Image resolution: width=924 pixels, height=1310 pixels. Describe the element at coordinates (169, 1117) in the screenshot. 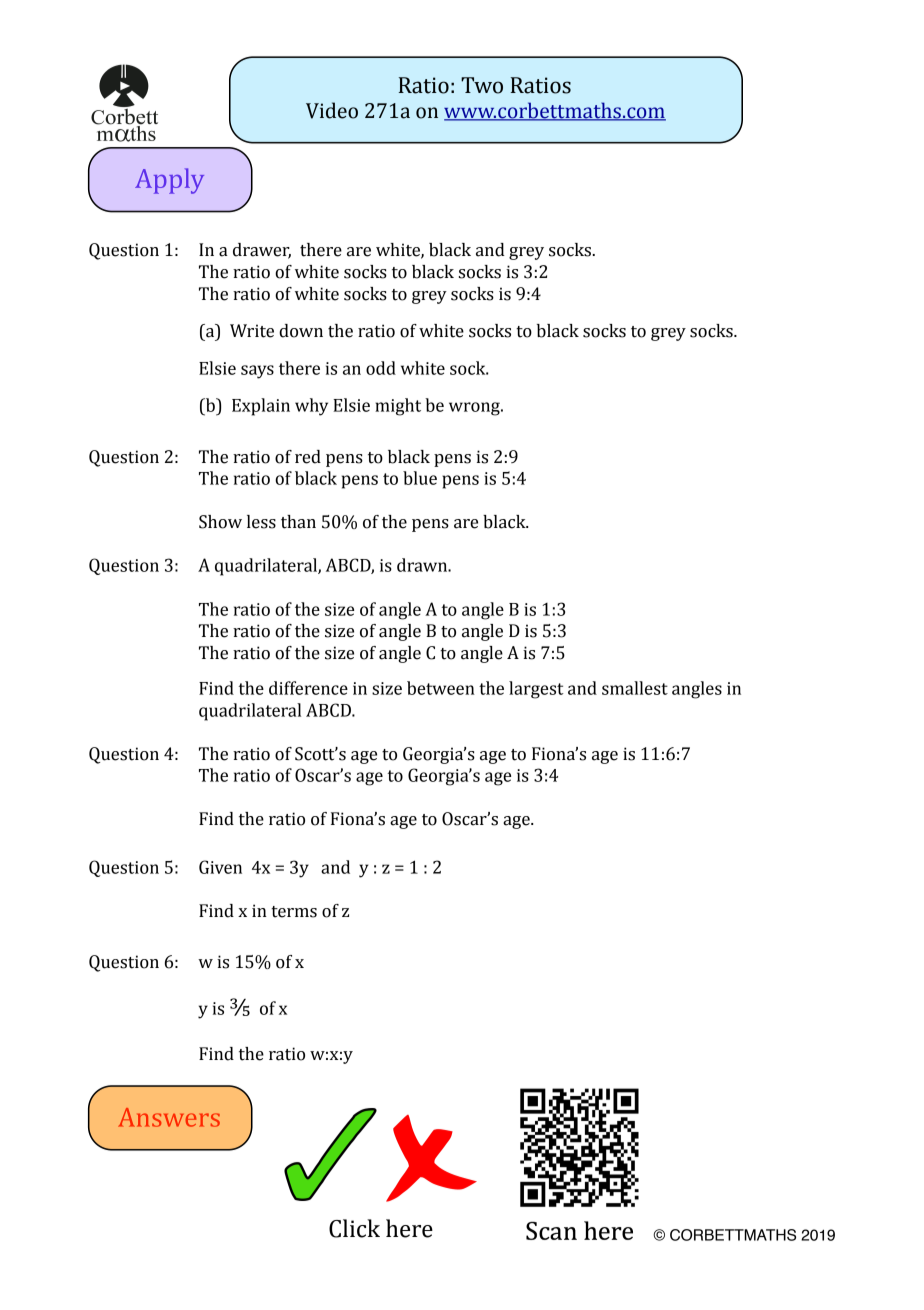

I see `Answers` at that location.
